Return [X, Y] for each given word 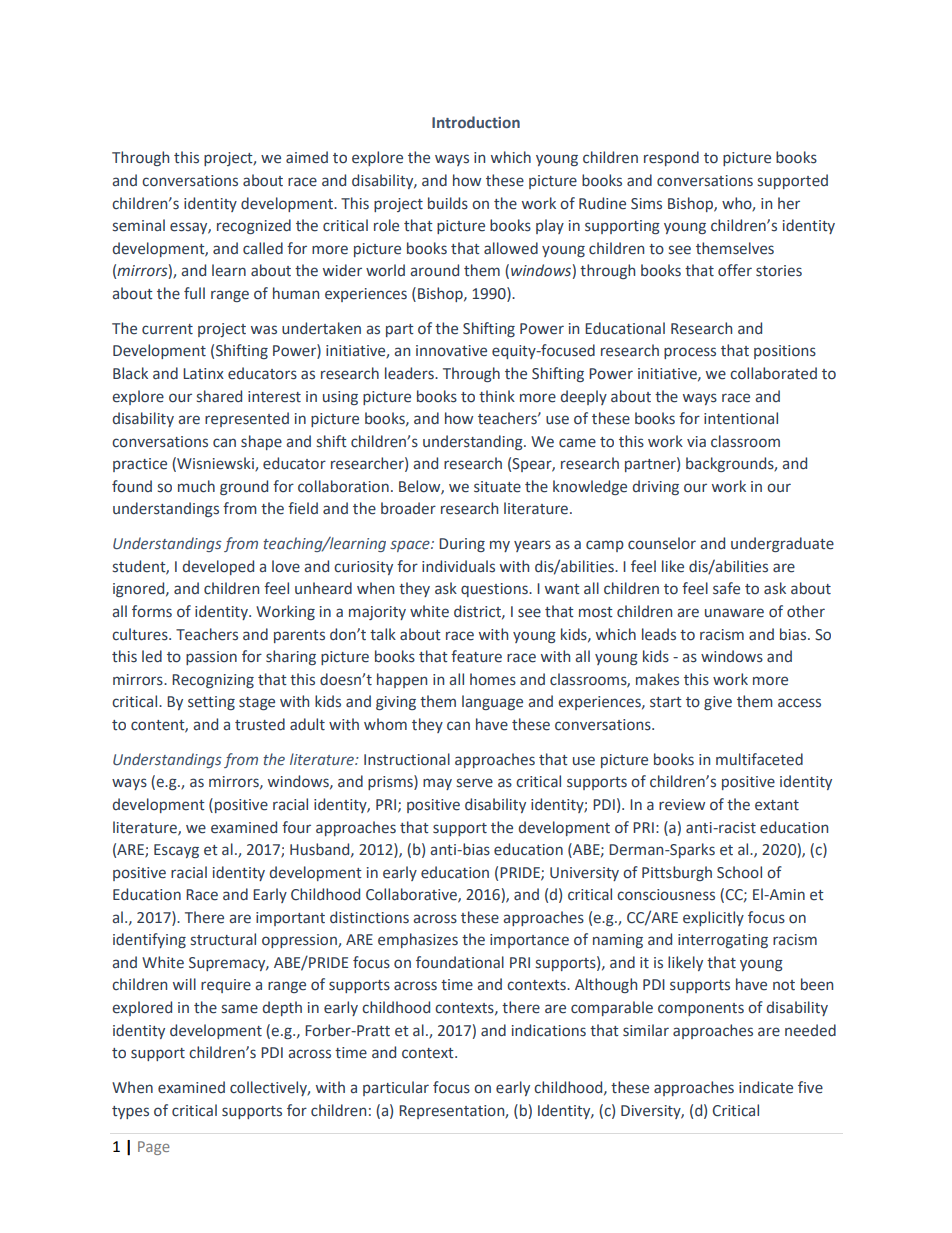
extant [777, 805]
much [196, 486]
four [296, 827]
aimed [307, 157]
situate [497, 487]
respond [671, 158]
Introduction [476, 122]
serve [475, 783]
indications [549, 1030]
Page [154, 1148]
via [696, 441]
